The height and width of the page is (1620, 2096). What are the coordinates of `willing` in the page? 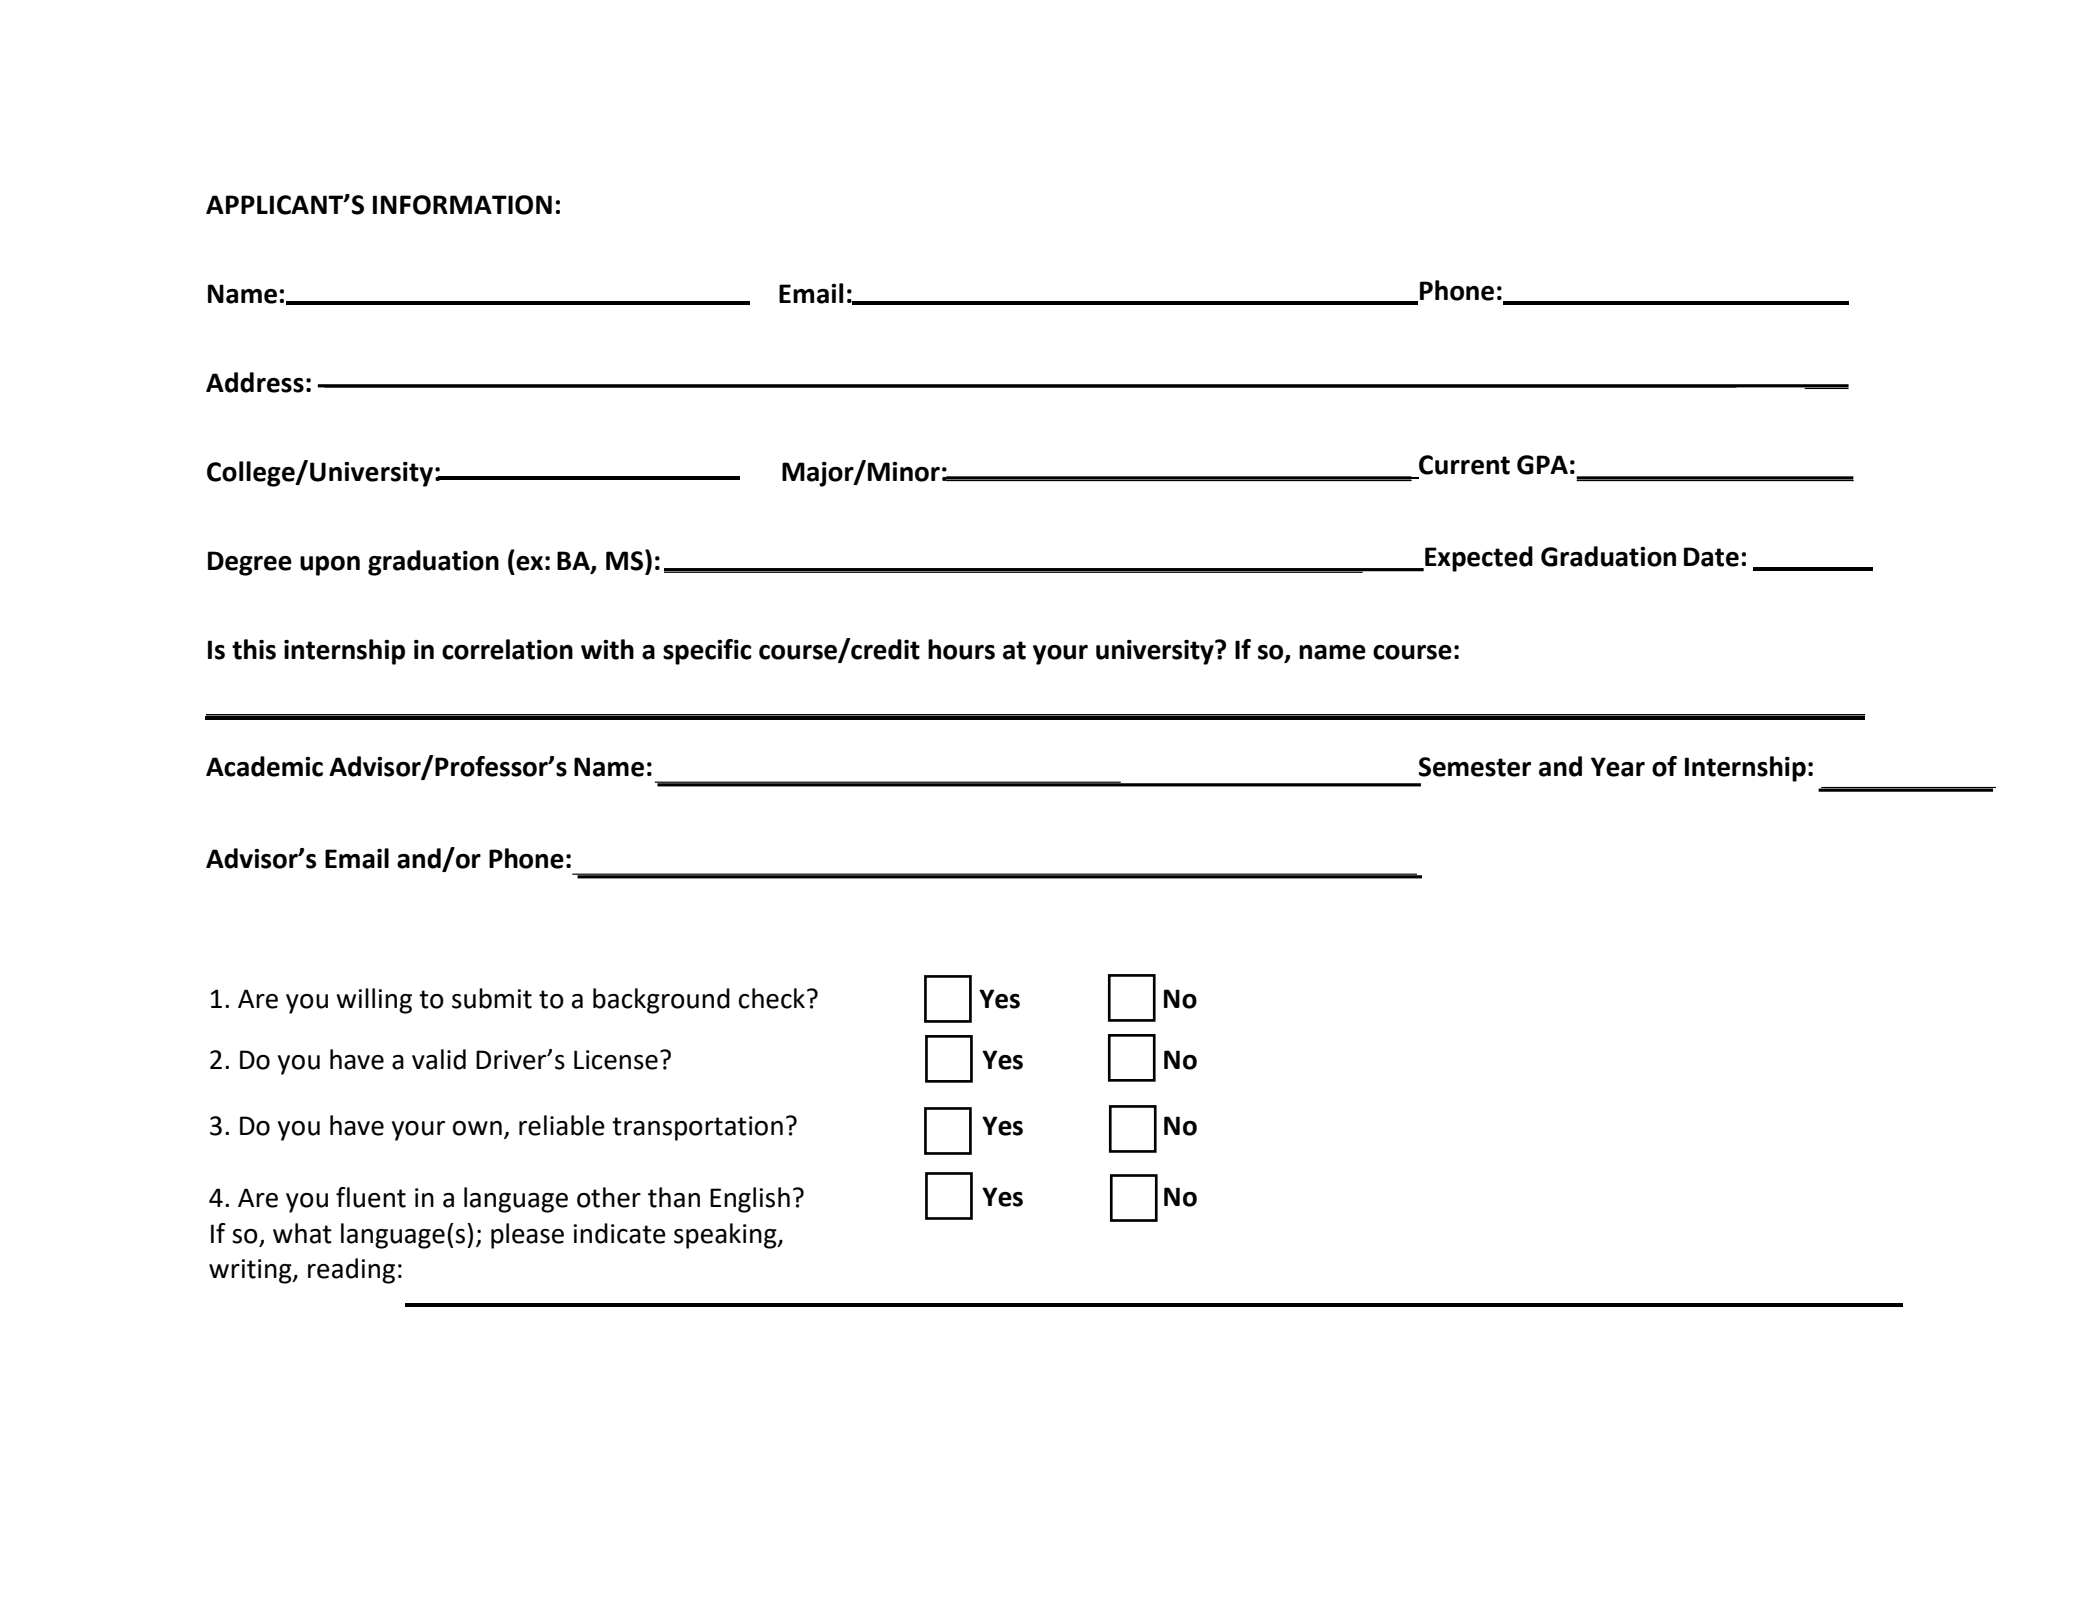 It's located at (374, 1001).
